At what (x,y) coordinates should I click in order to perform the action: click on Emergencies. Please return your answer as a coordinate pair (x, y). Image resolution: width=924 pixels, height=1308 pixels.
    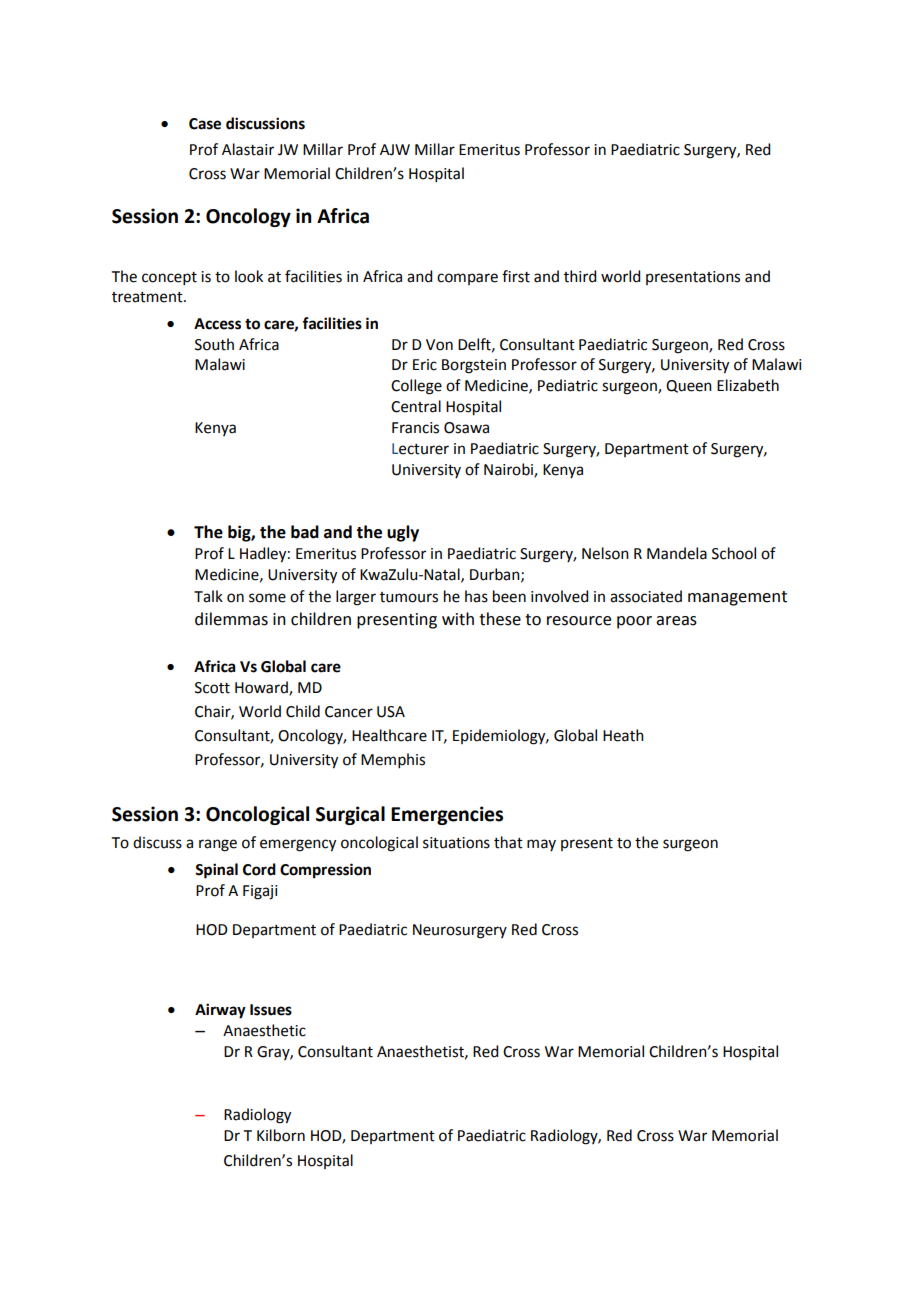
    Looking at the image, I should click on (447, 815).
